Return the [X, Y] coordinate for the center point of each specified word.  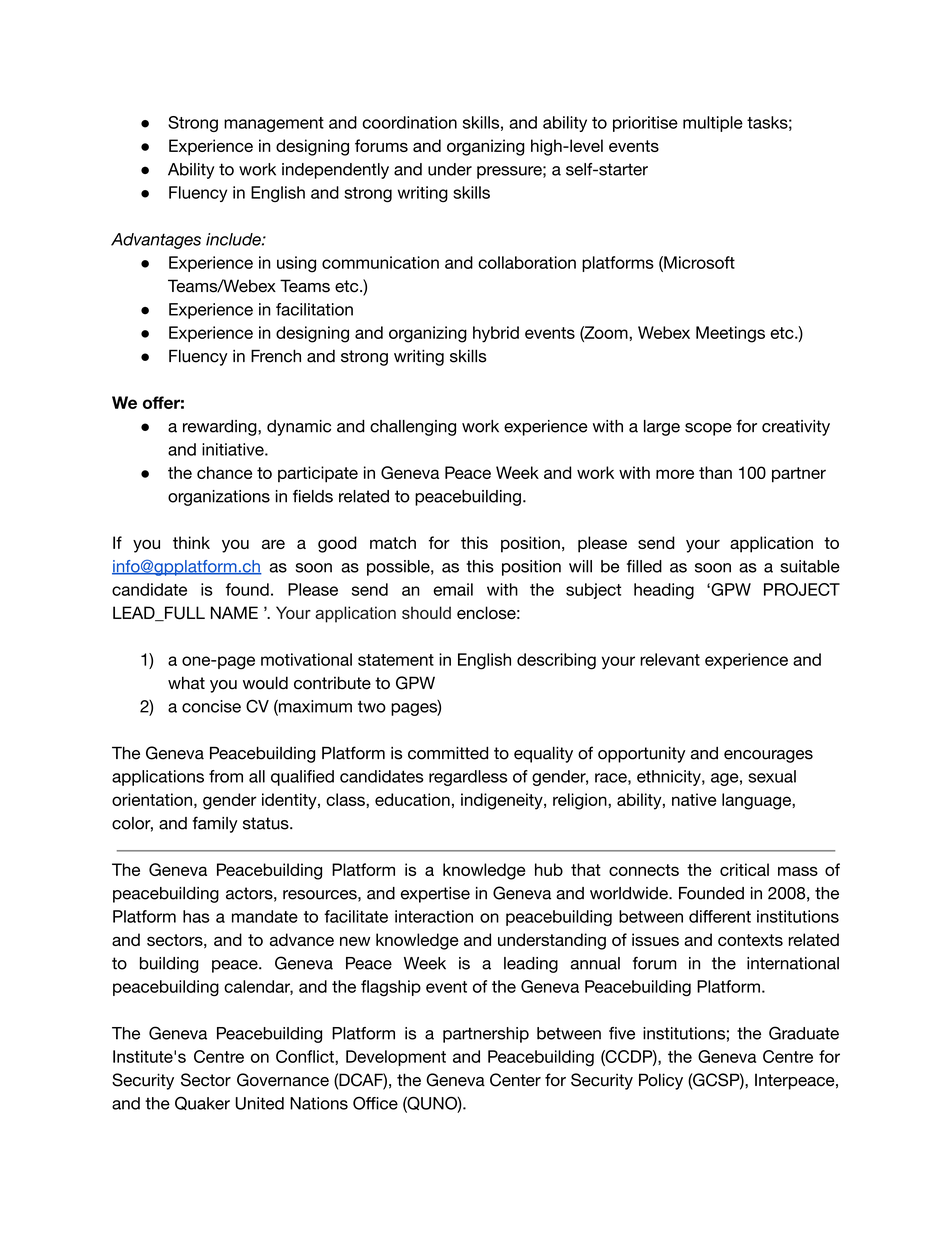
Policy [661, 1081]
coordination [409, 122]
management [274, 124]
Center [515, 1080]
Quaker [202, 1103]
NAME [234, 612]
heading [664, 591]
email [453, 589]
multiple [713, 124]
